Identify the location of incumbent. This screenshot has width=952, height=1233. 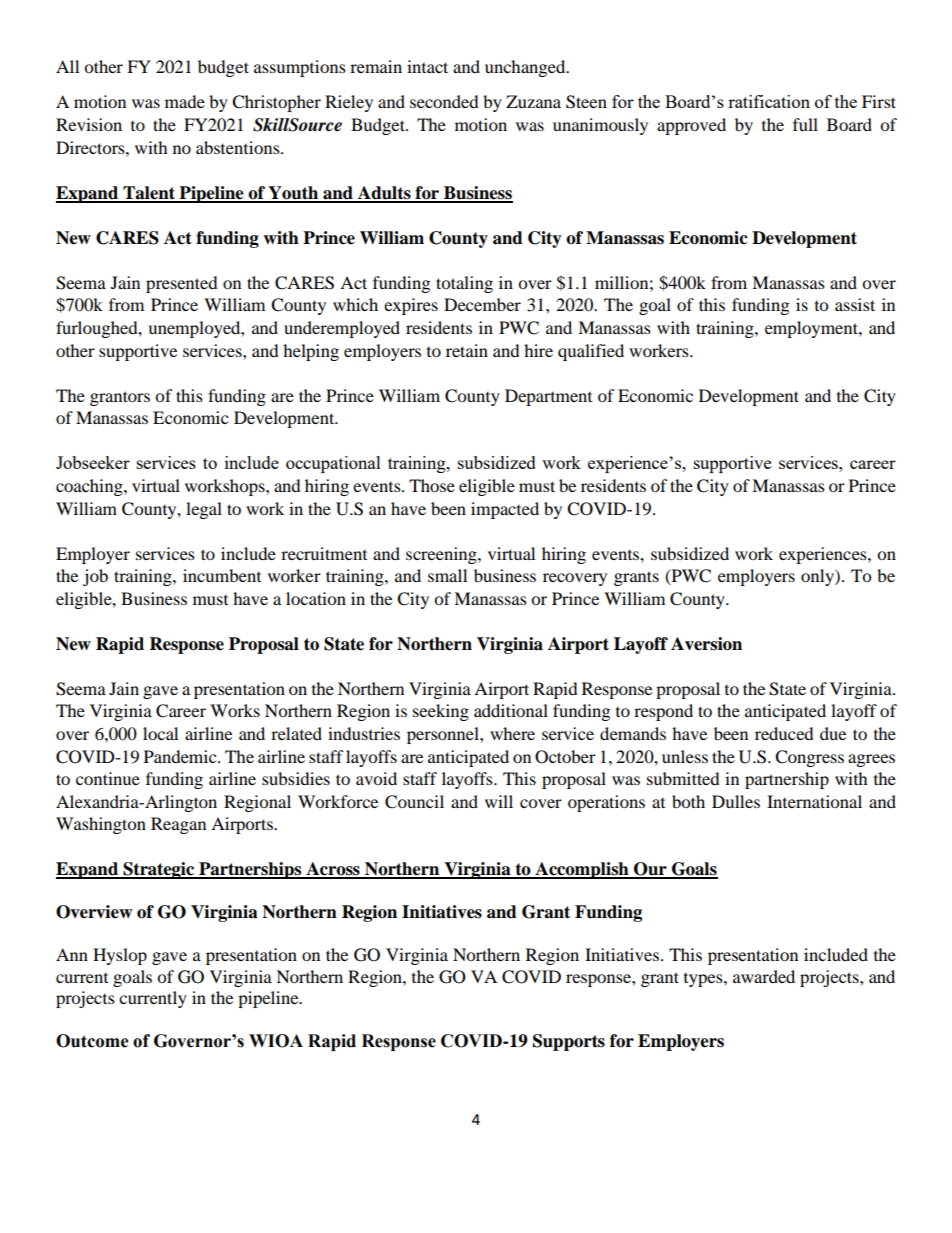
(222, 575).
